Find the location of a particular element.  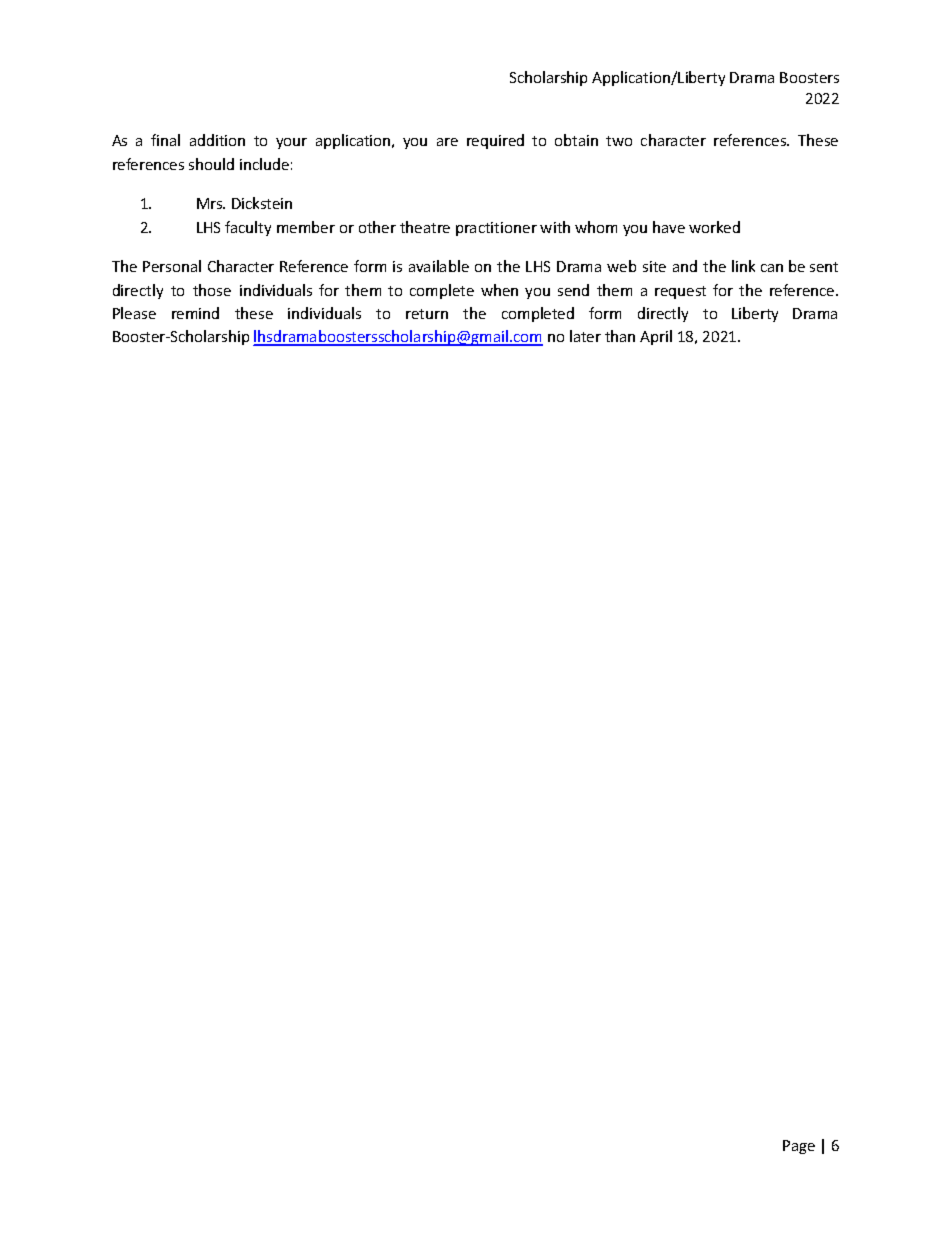

later is located at coordinates (585, 336).
